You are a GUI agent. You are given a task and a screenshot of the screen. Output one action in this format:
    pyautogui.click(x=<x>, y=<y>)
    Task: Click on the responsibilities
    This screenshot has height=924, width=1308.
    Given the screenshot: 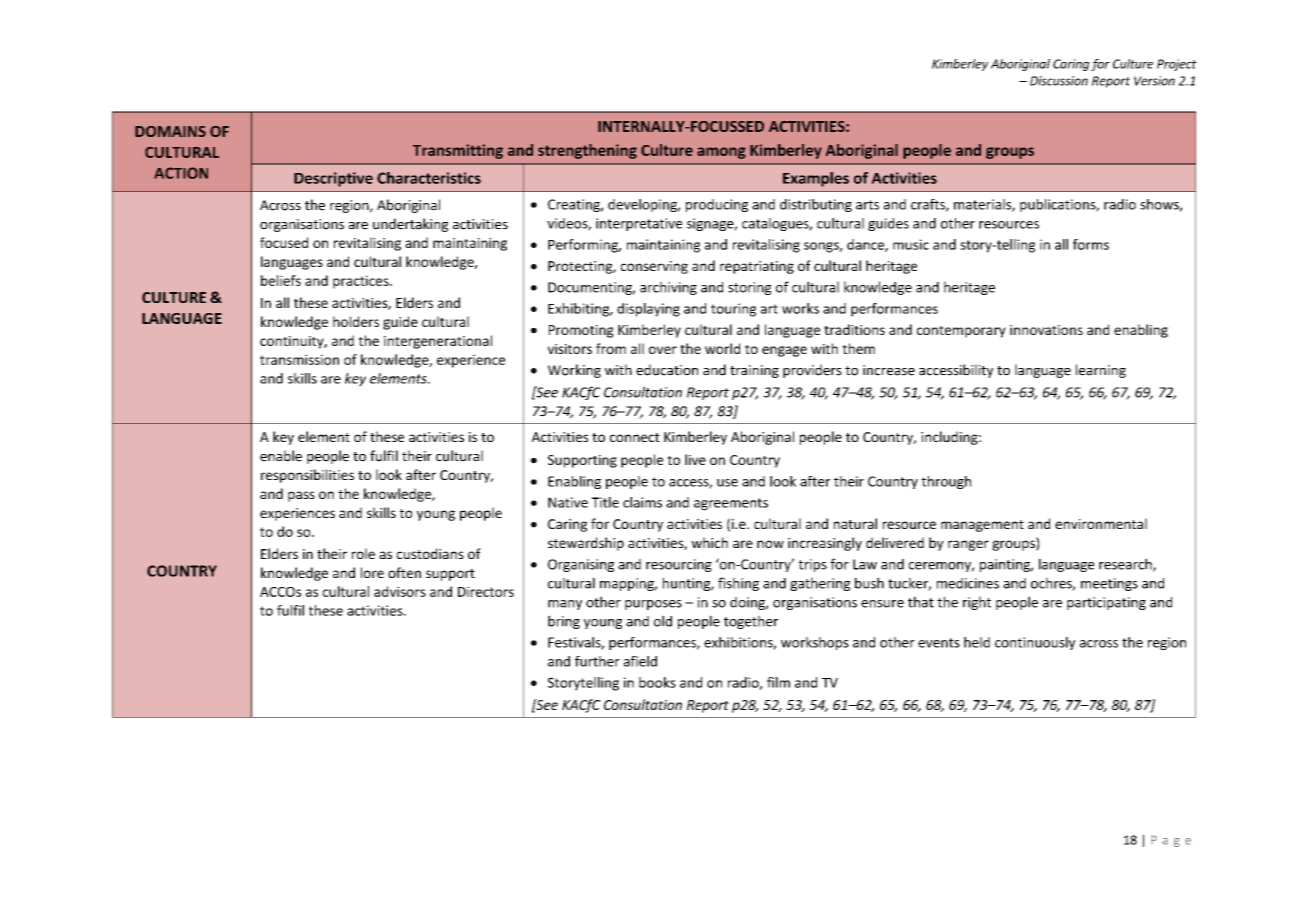 What is the action you would take?
    pyautogui.click(x=307, y=476)
